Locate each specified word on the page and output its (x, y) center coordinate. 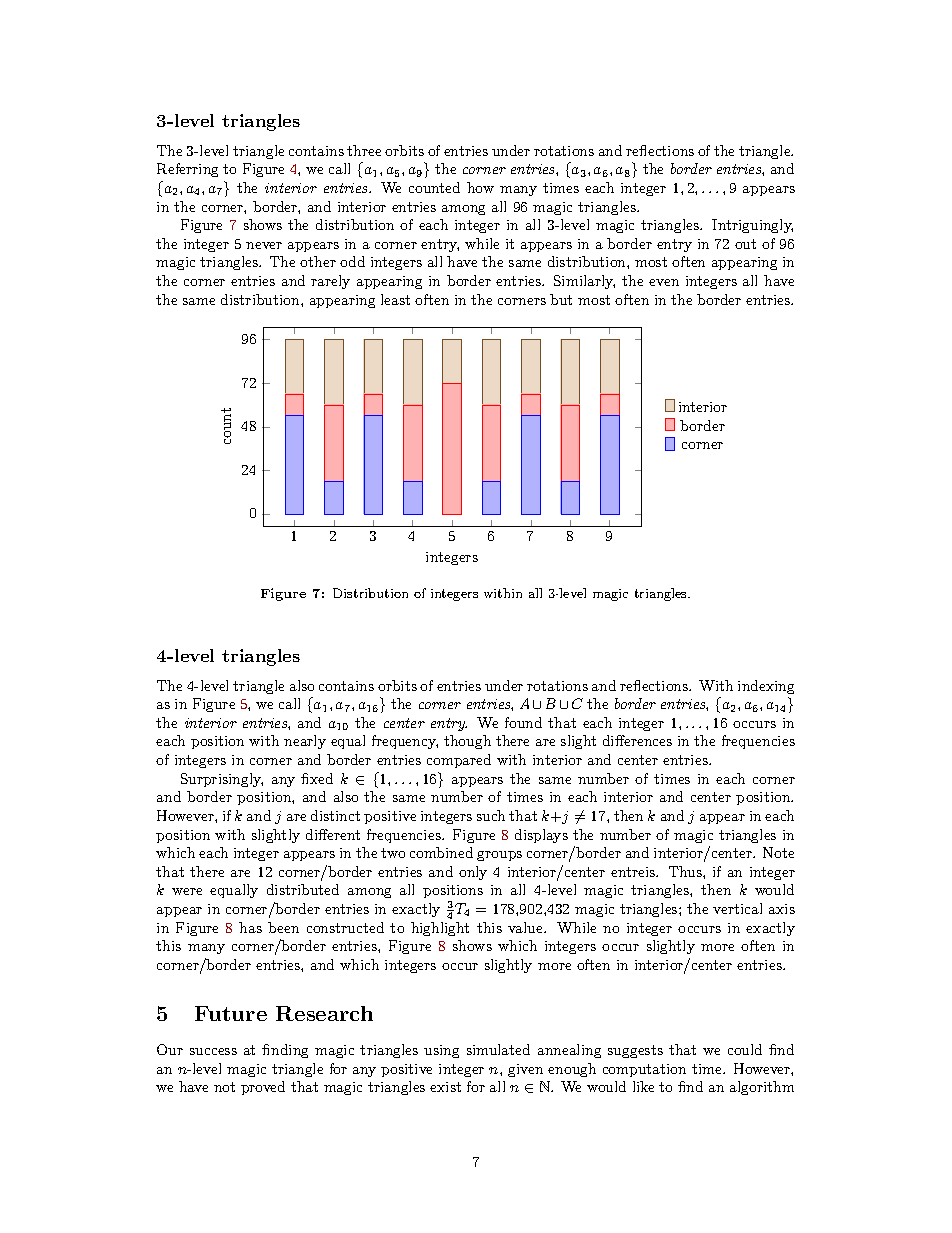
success (213, 1051)
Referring (187, 170)
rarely (330, 282)
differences (637, 740)
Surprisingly (222, 780)
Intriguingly (752, 226)
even (664, 282)
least (395, 299)
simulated (498, 1049)
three (364, 150)
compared (459, 761)
